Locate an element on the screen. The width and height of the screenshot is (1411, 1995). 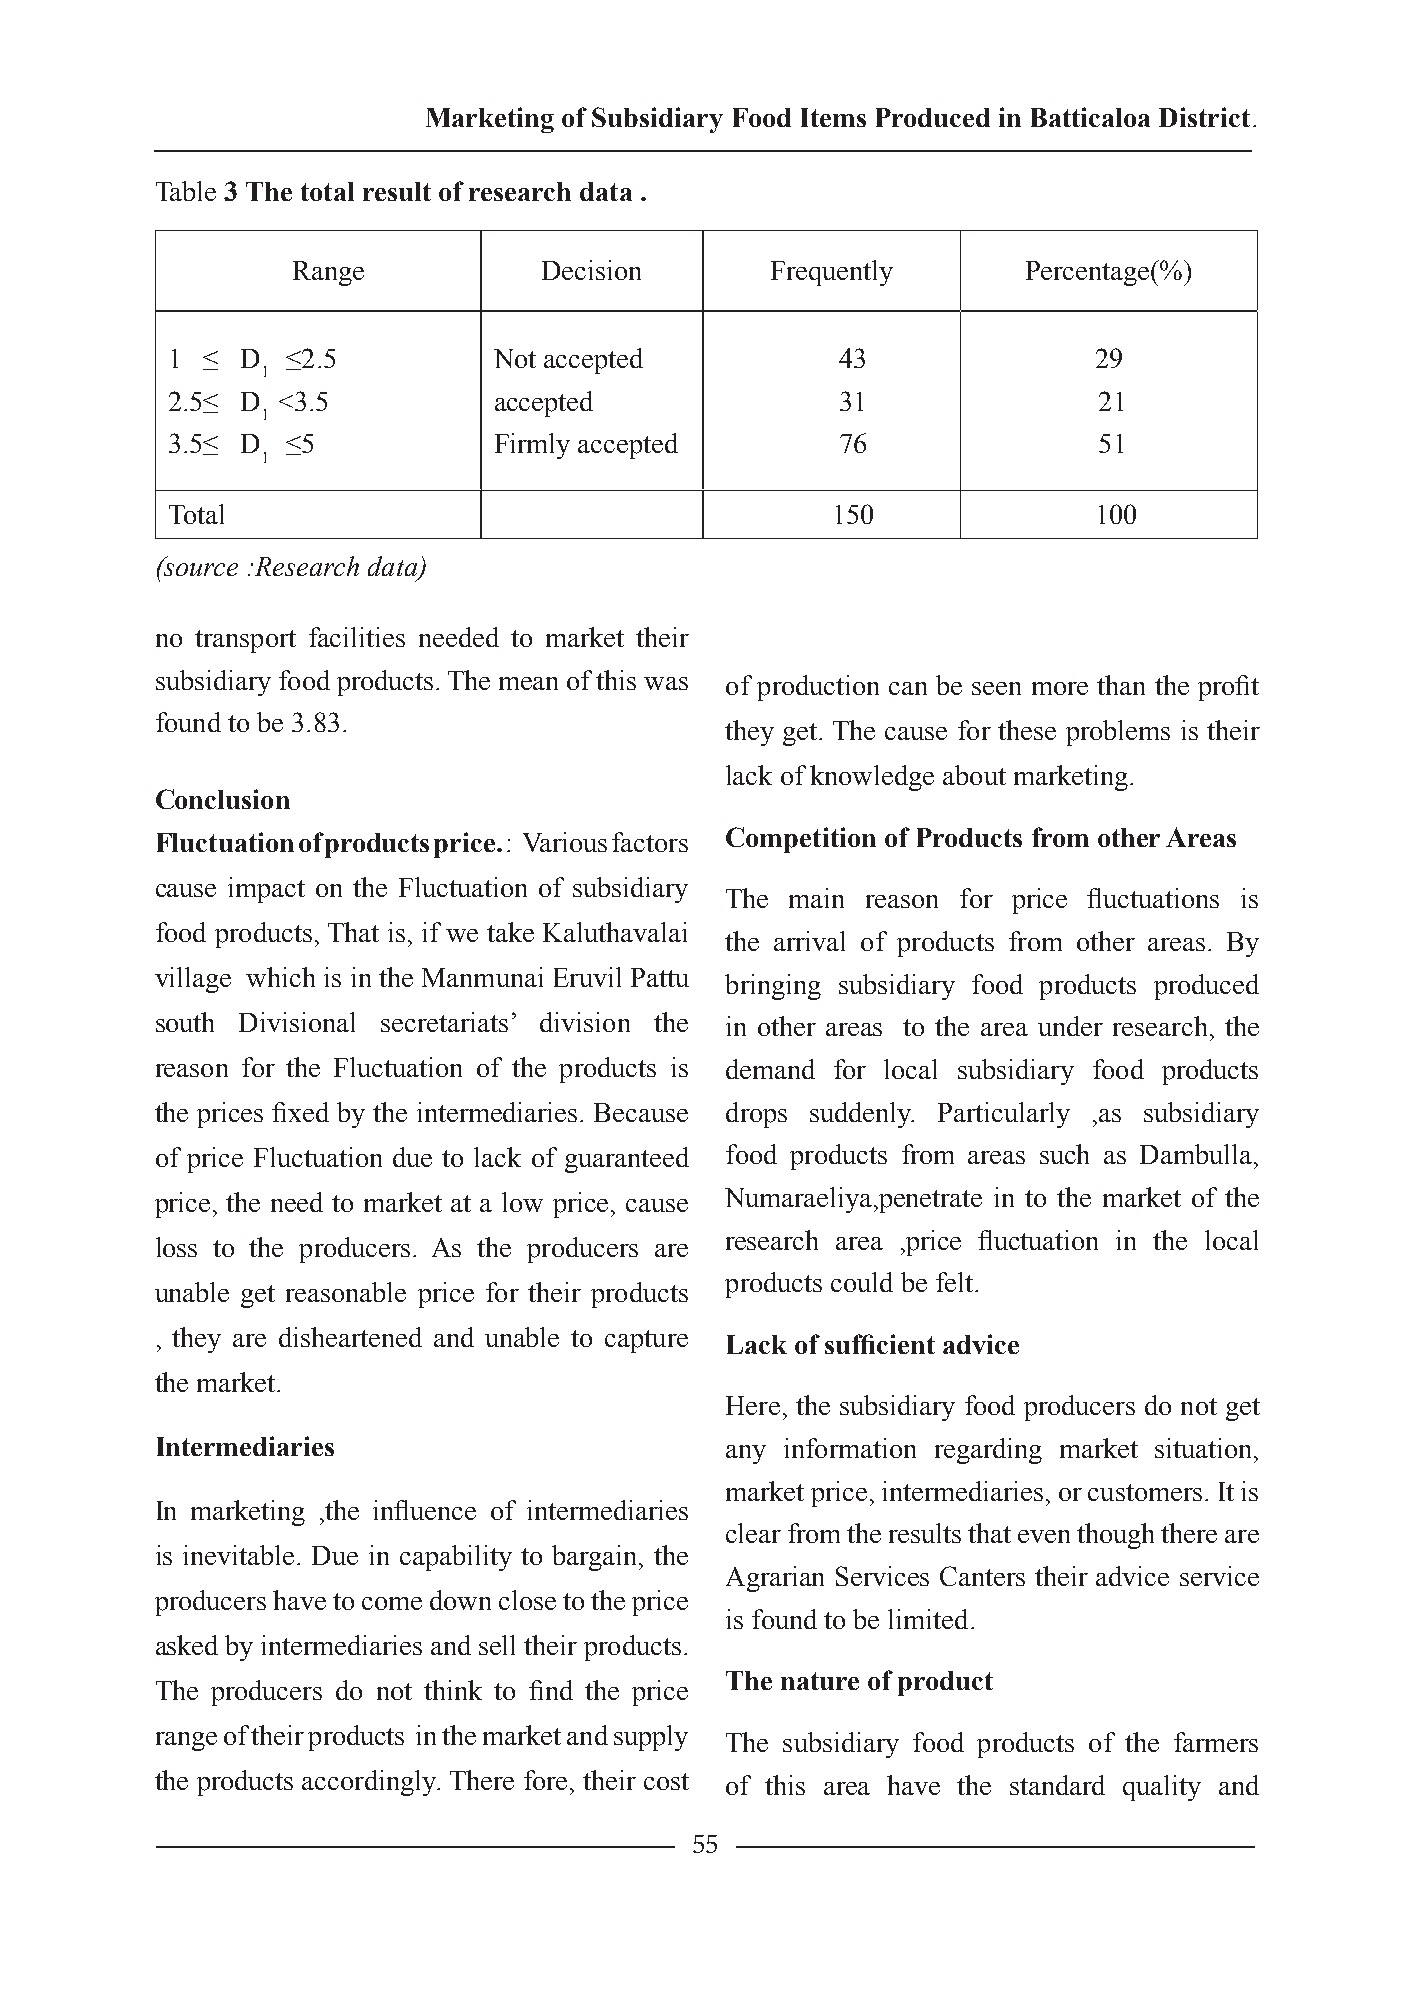
Firmly is located at coordinates (532, 446).
